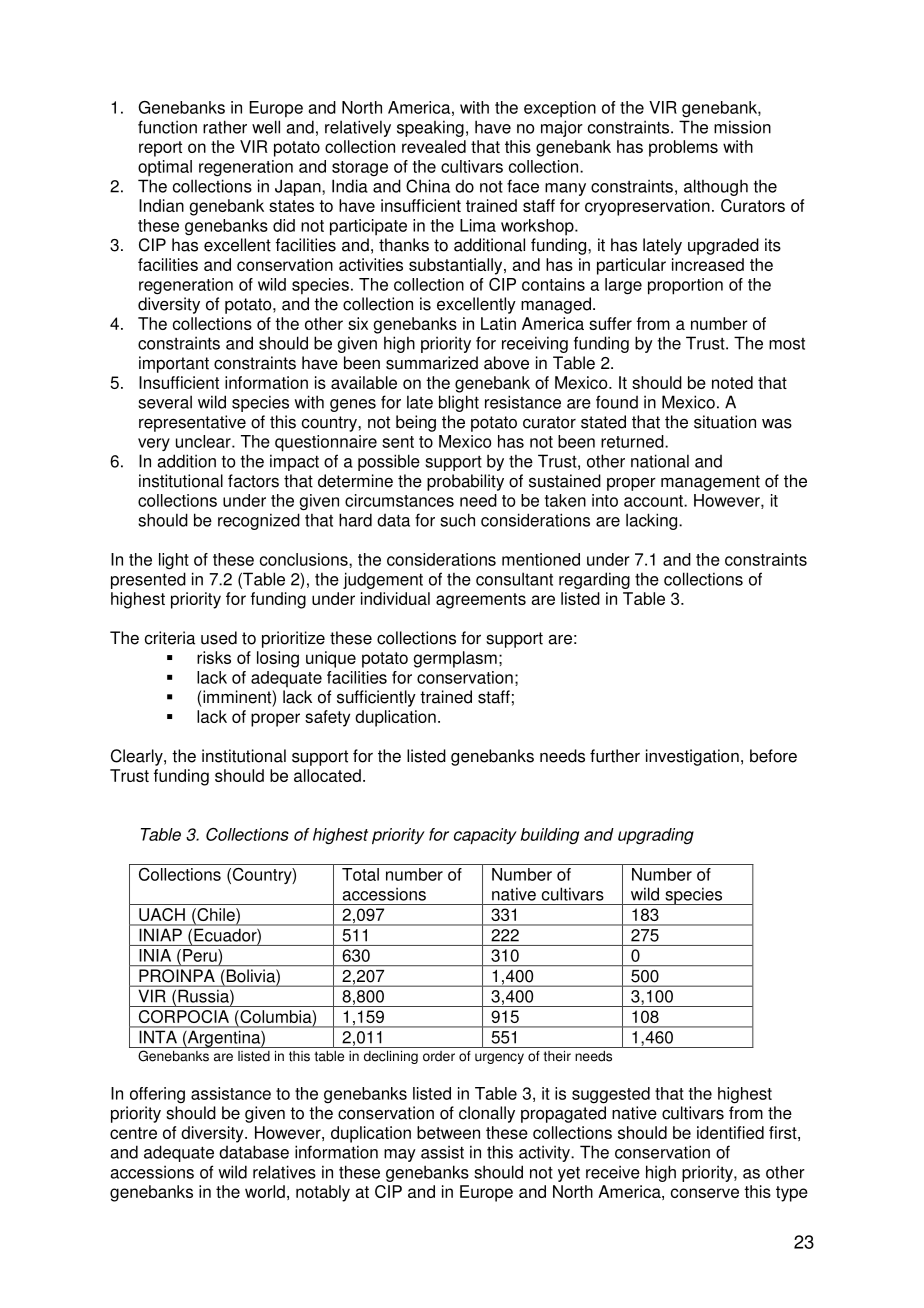 The width and height of the page is (924, 1308). What do you see at coordinates (485, 836) in the page?
I see `capacity` at bounding box center [485, 836].
